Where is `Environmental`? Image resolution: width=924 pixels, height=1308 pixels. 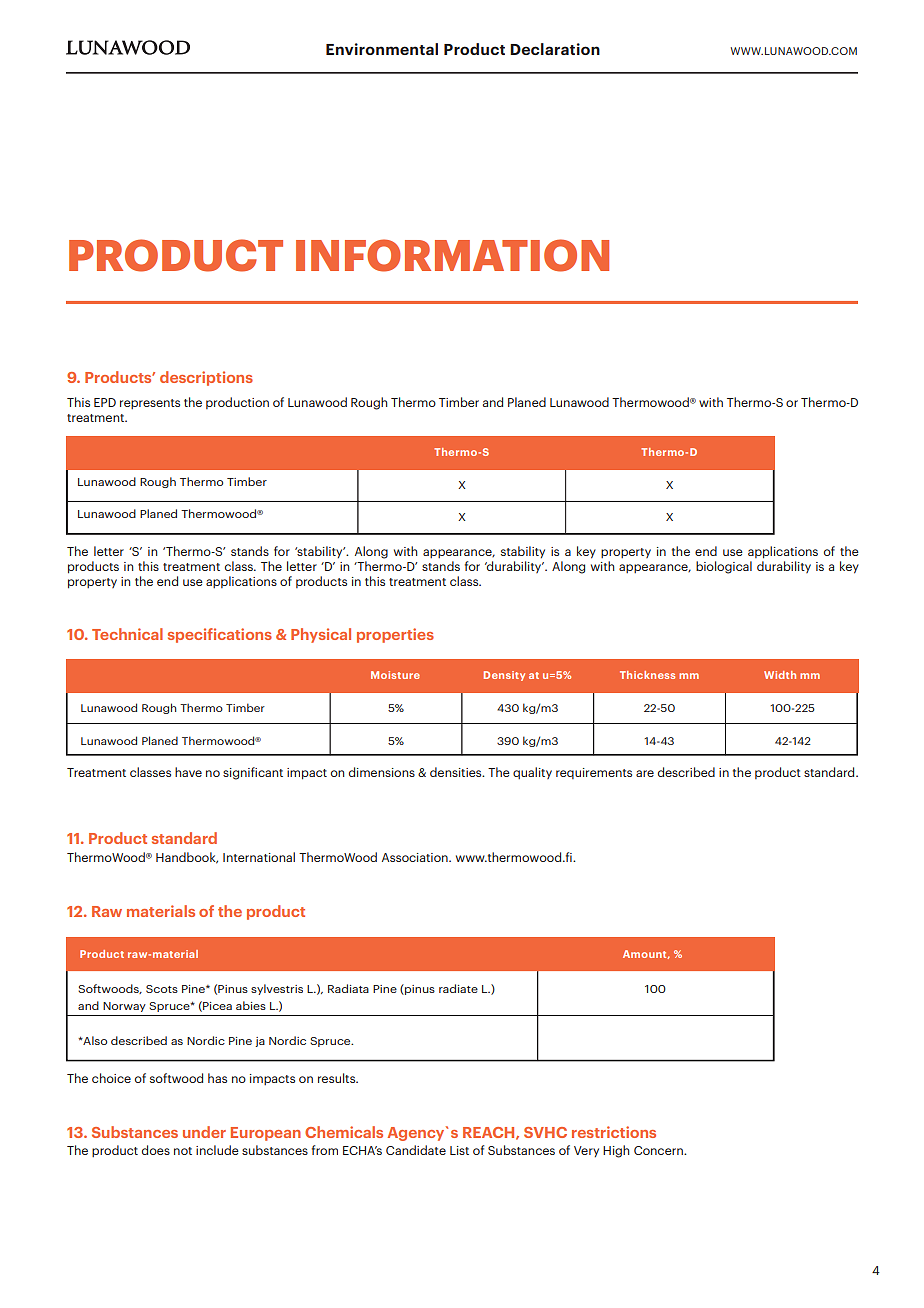 Environmental is located at coordinates (382, 49).
